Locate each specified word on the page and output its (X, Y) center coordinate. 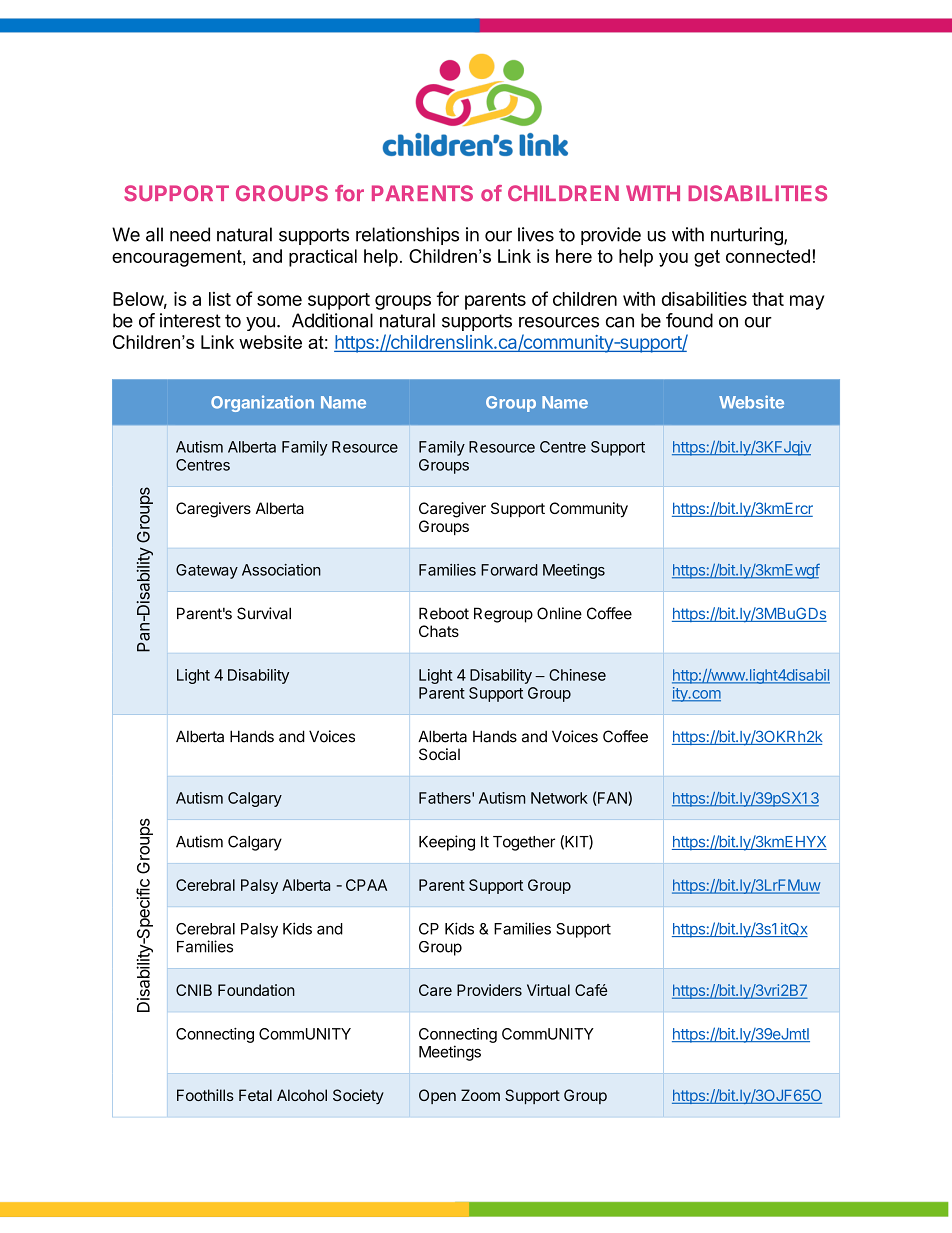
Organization (262, 403)
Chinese (577, 675)
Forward (509, 570)
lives (536, 234)
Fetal (255, 1095)
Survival (264, 613)
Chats (439, 631)
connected (768, 256)
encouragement (178, 258)
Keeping (447, 843)
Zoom (480, 1095)
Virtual (548, 990)
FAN (612, 799)
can (620, 322)
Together (524, 843)
